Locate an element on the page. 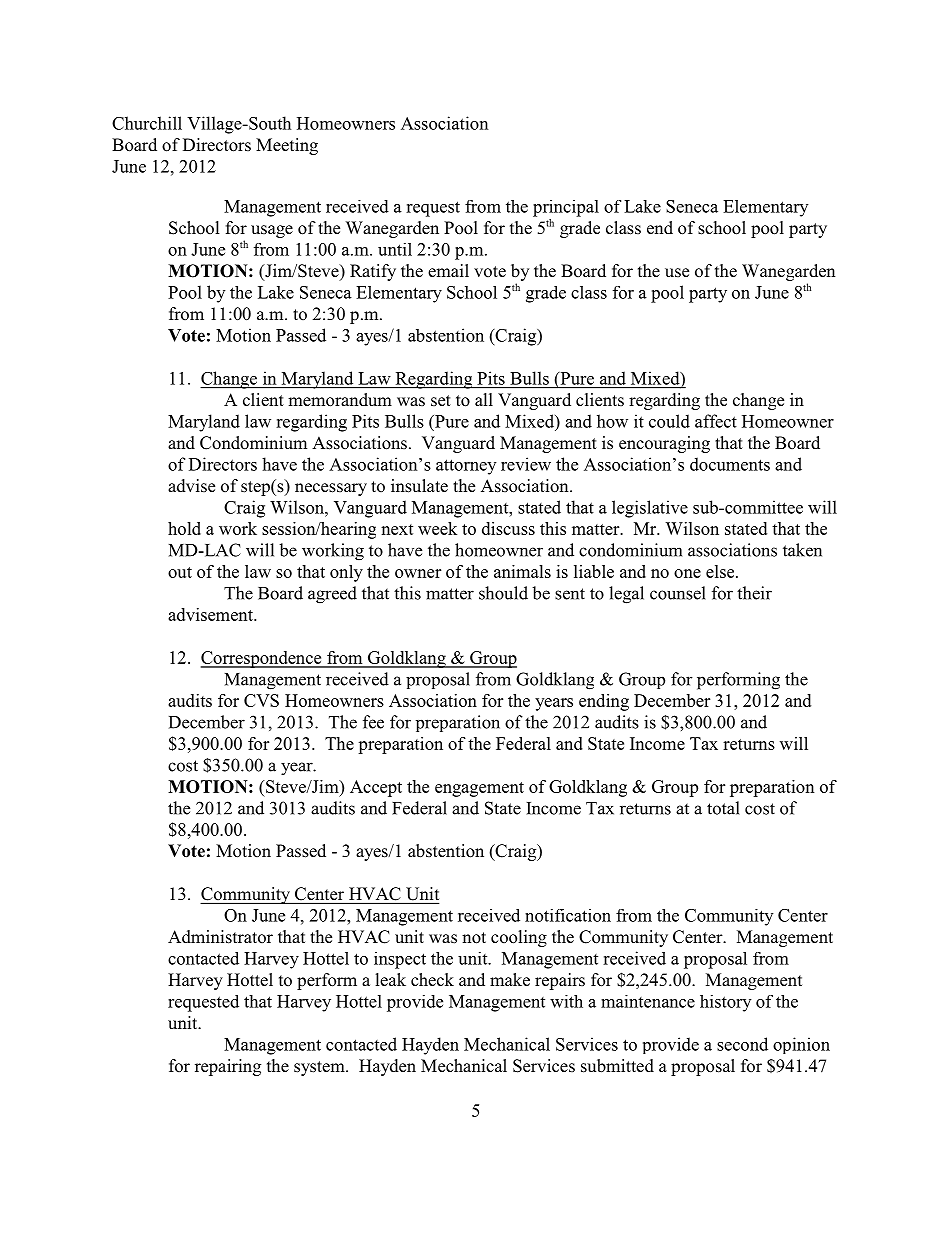 Image resolution: width=952 pixels, height=1233 pixels. second is located at coordinates (742, 1044).
